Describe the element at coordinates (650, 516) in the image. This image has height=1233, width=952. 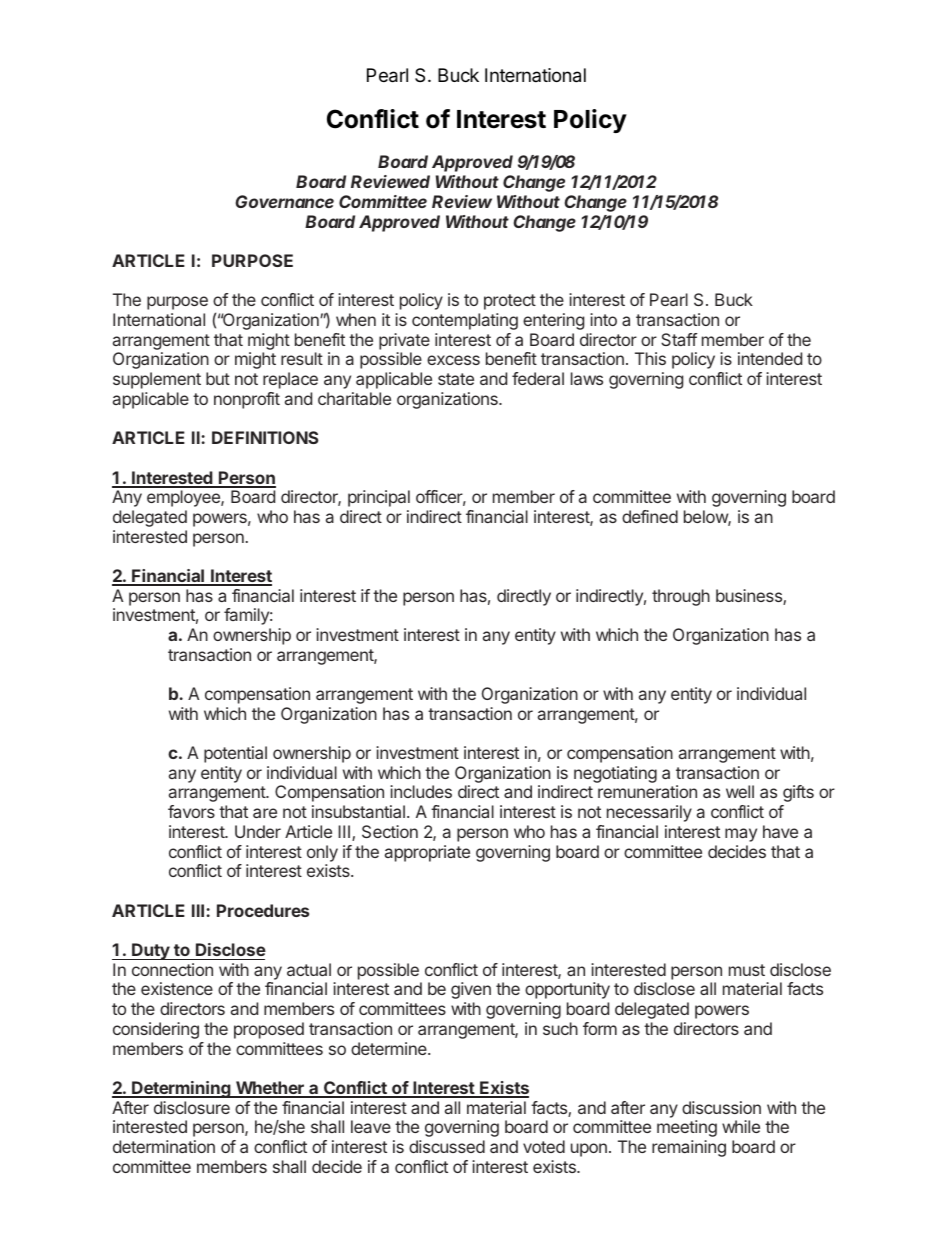
I see `defined` at that location.
